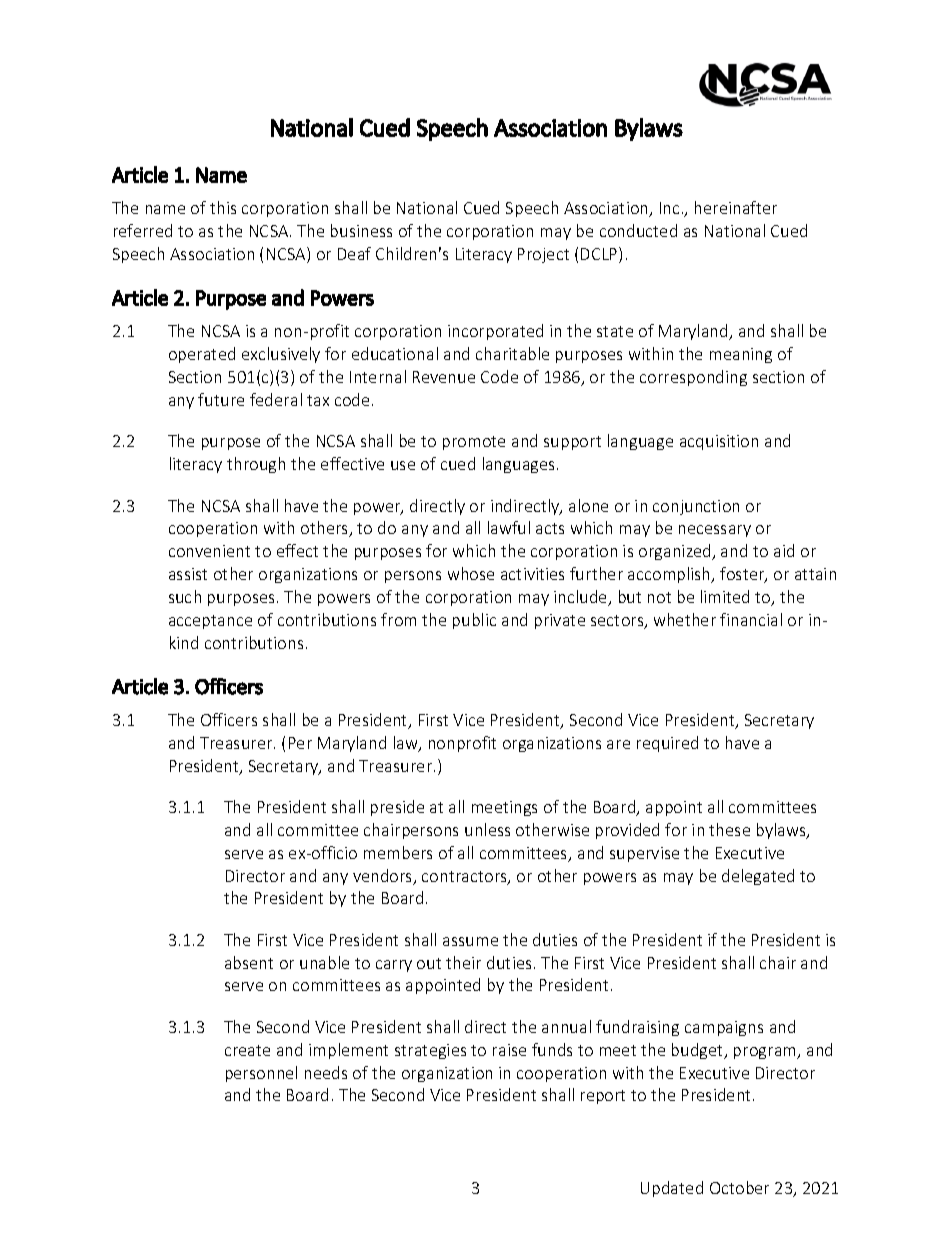 This page has width=952, height=1233. What do you see at coordinates (210, 622) in the page?
I see `acceptance` at bounding box center [210, 622].
